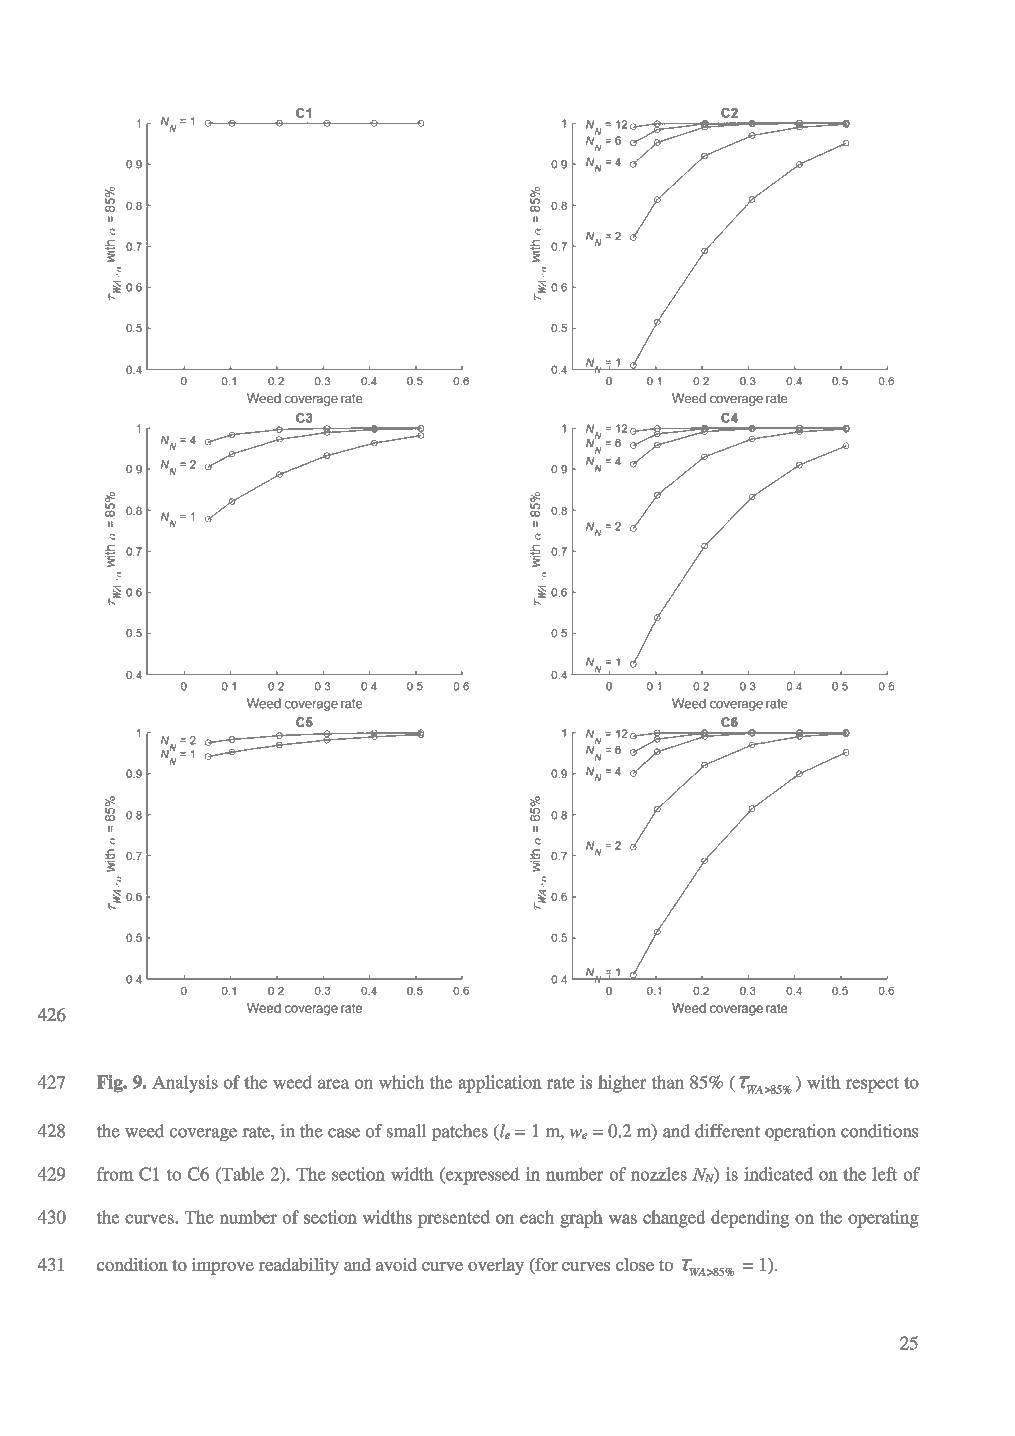 This page has width=1015, height=1436. I want to click on coverage, so click(203, 1134).
